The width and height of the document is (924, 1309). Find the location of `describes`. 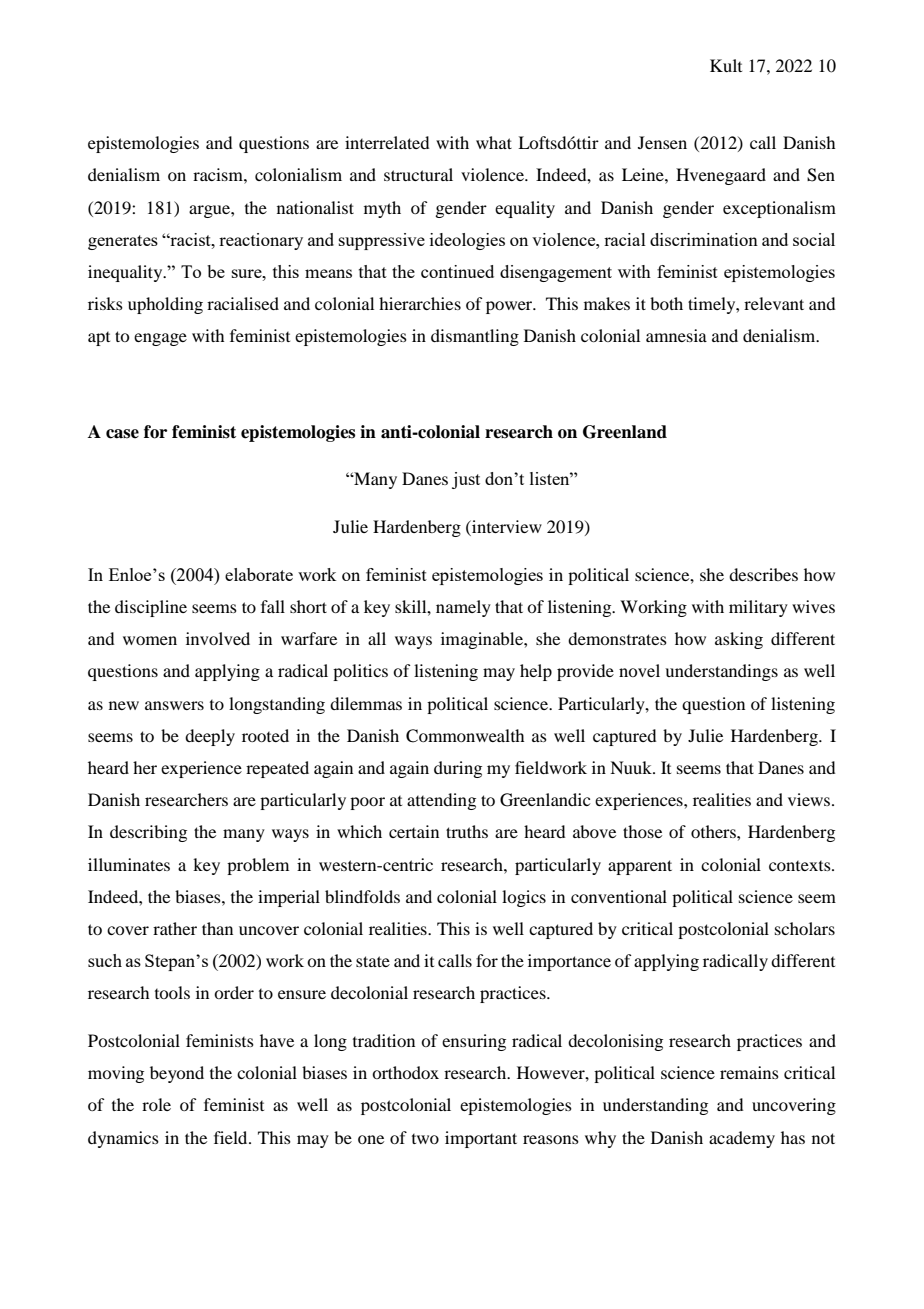

describes is located at coordinates (763, 574).
